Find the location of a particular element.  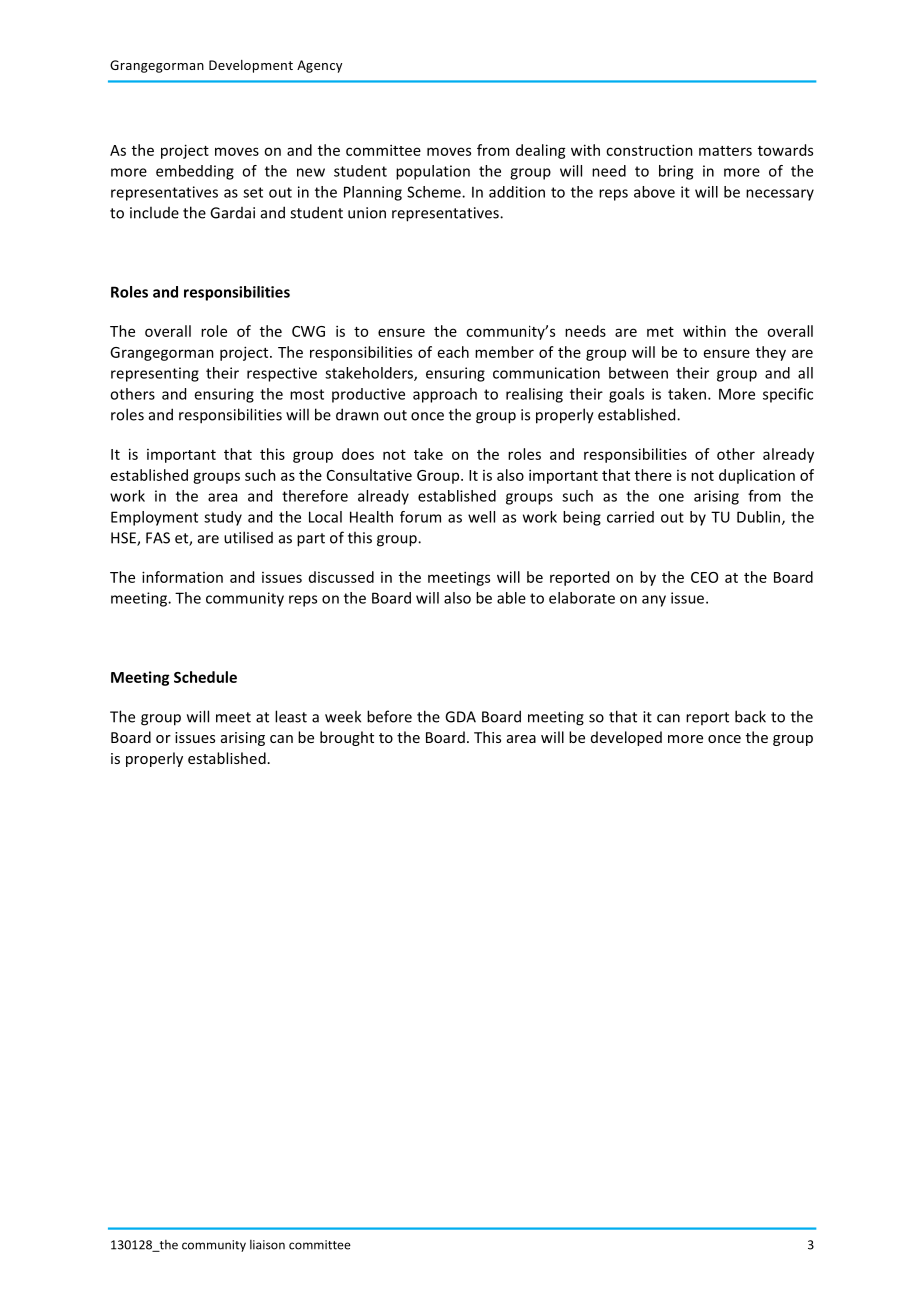

population is located at coordinates (433, 172).
